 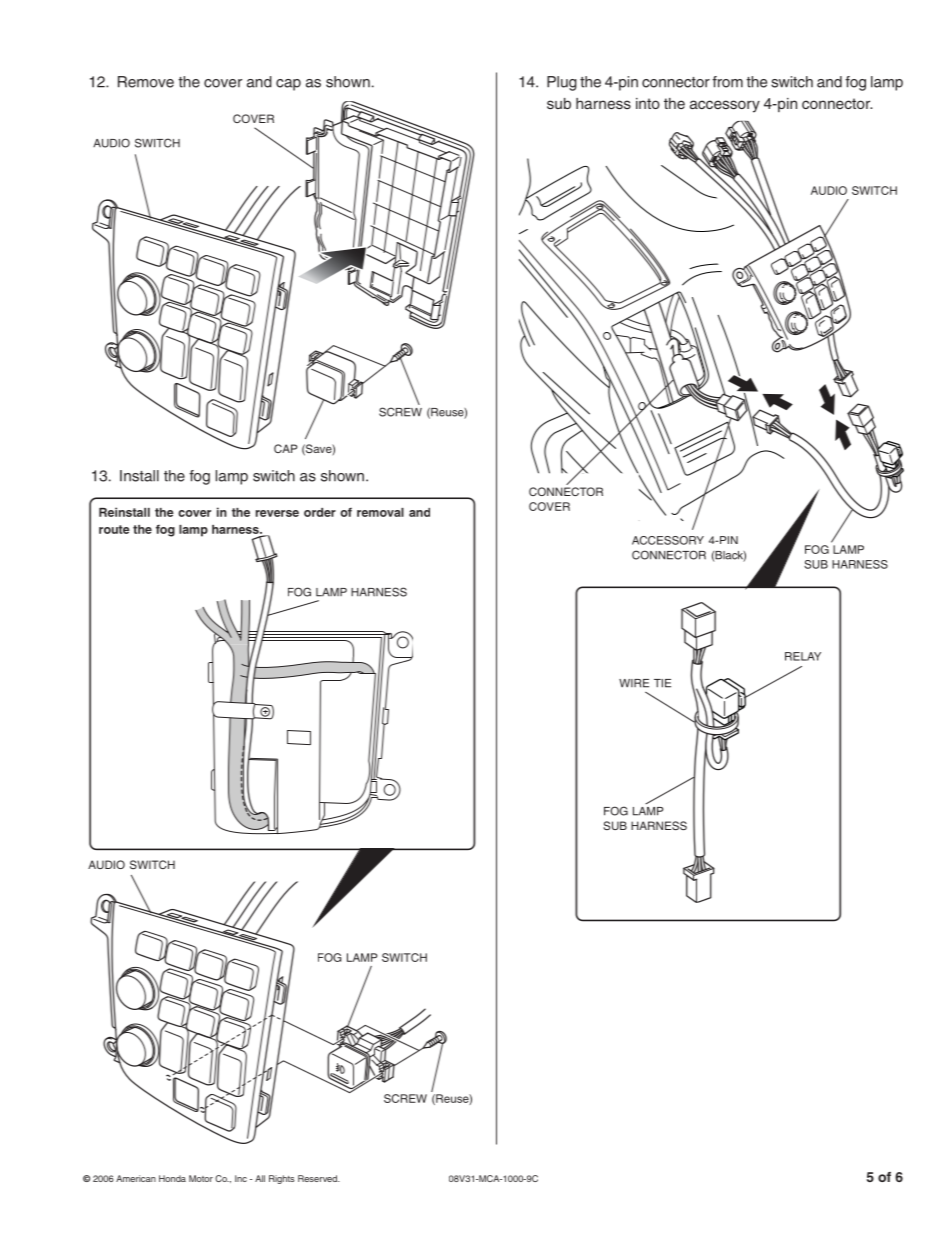 I want to click on from, so click(x=727, y=82).
